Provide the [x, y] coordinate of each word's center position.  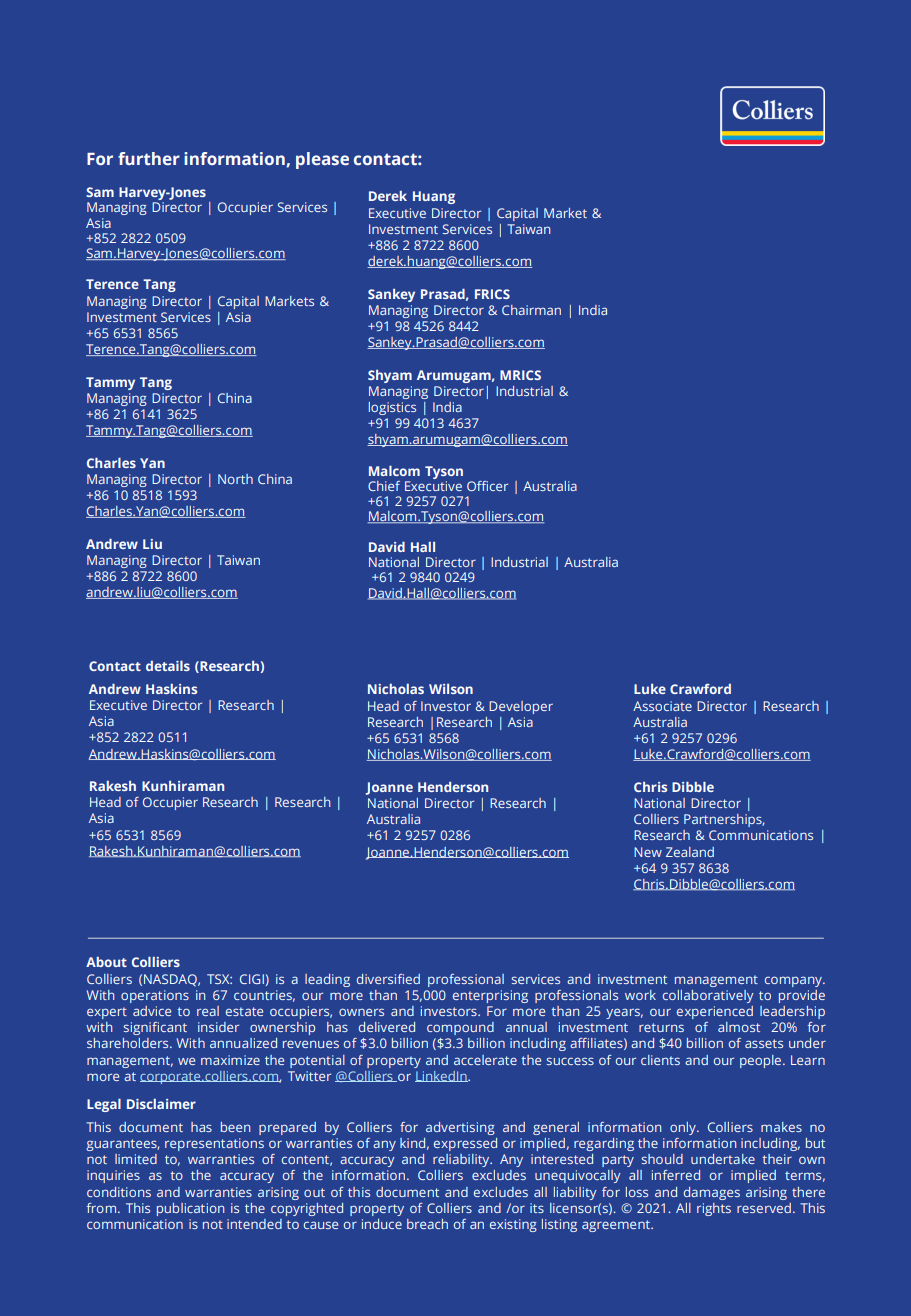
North [235, 479]
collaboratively [708, 996]
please [322, 160]
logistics [392, 408]
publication [190, 1209]
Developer [521, 707]
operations [155, 996]
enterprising [490, 996]
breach [427, 1224]
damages [712, 1193]
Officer [487, 486]
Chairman [531, 310]
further [149, 158]
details [168, 665]
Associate [662, 706]
